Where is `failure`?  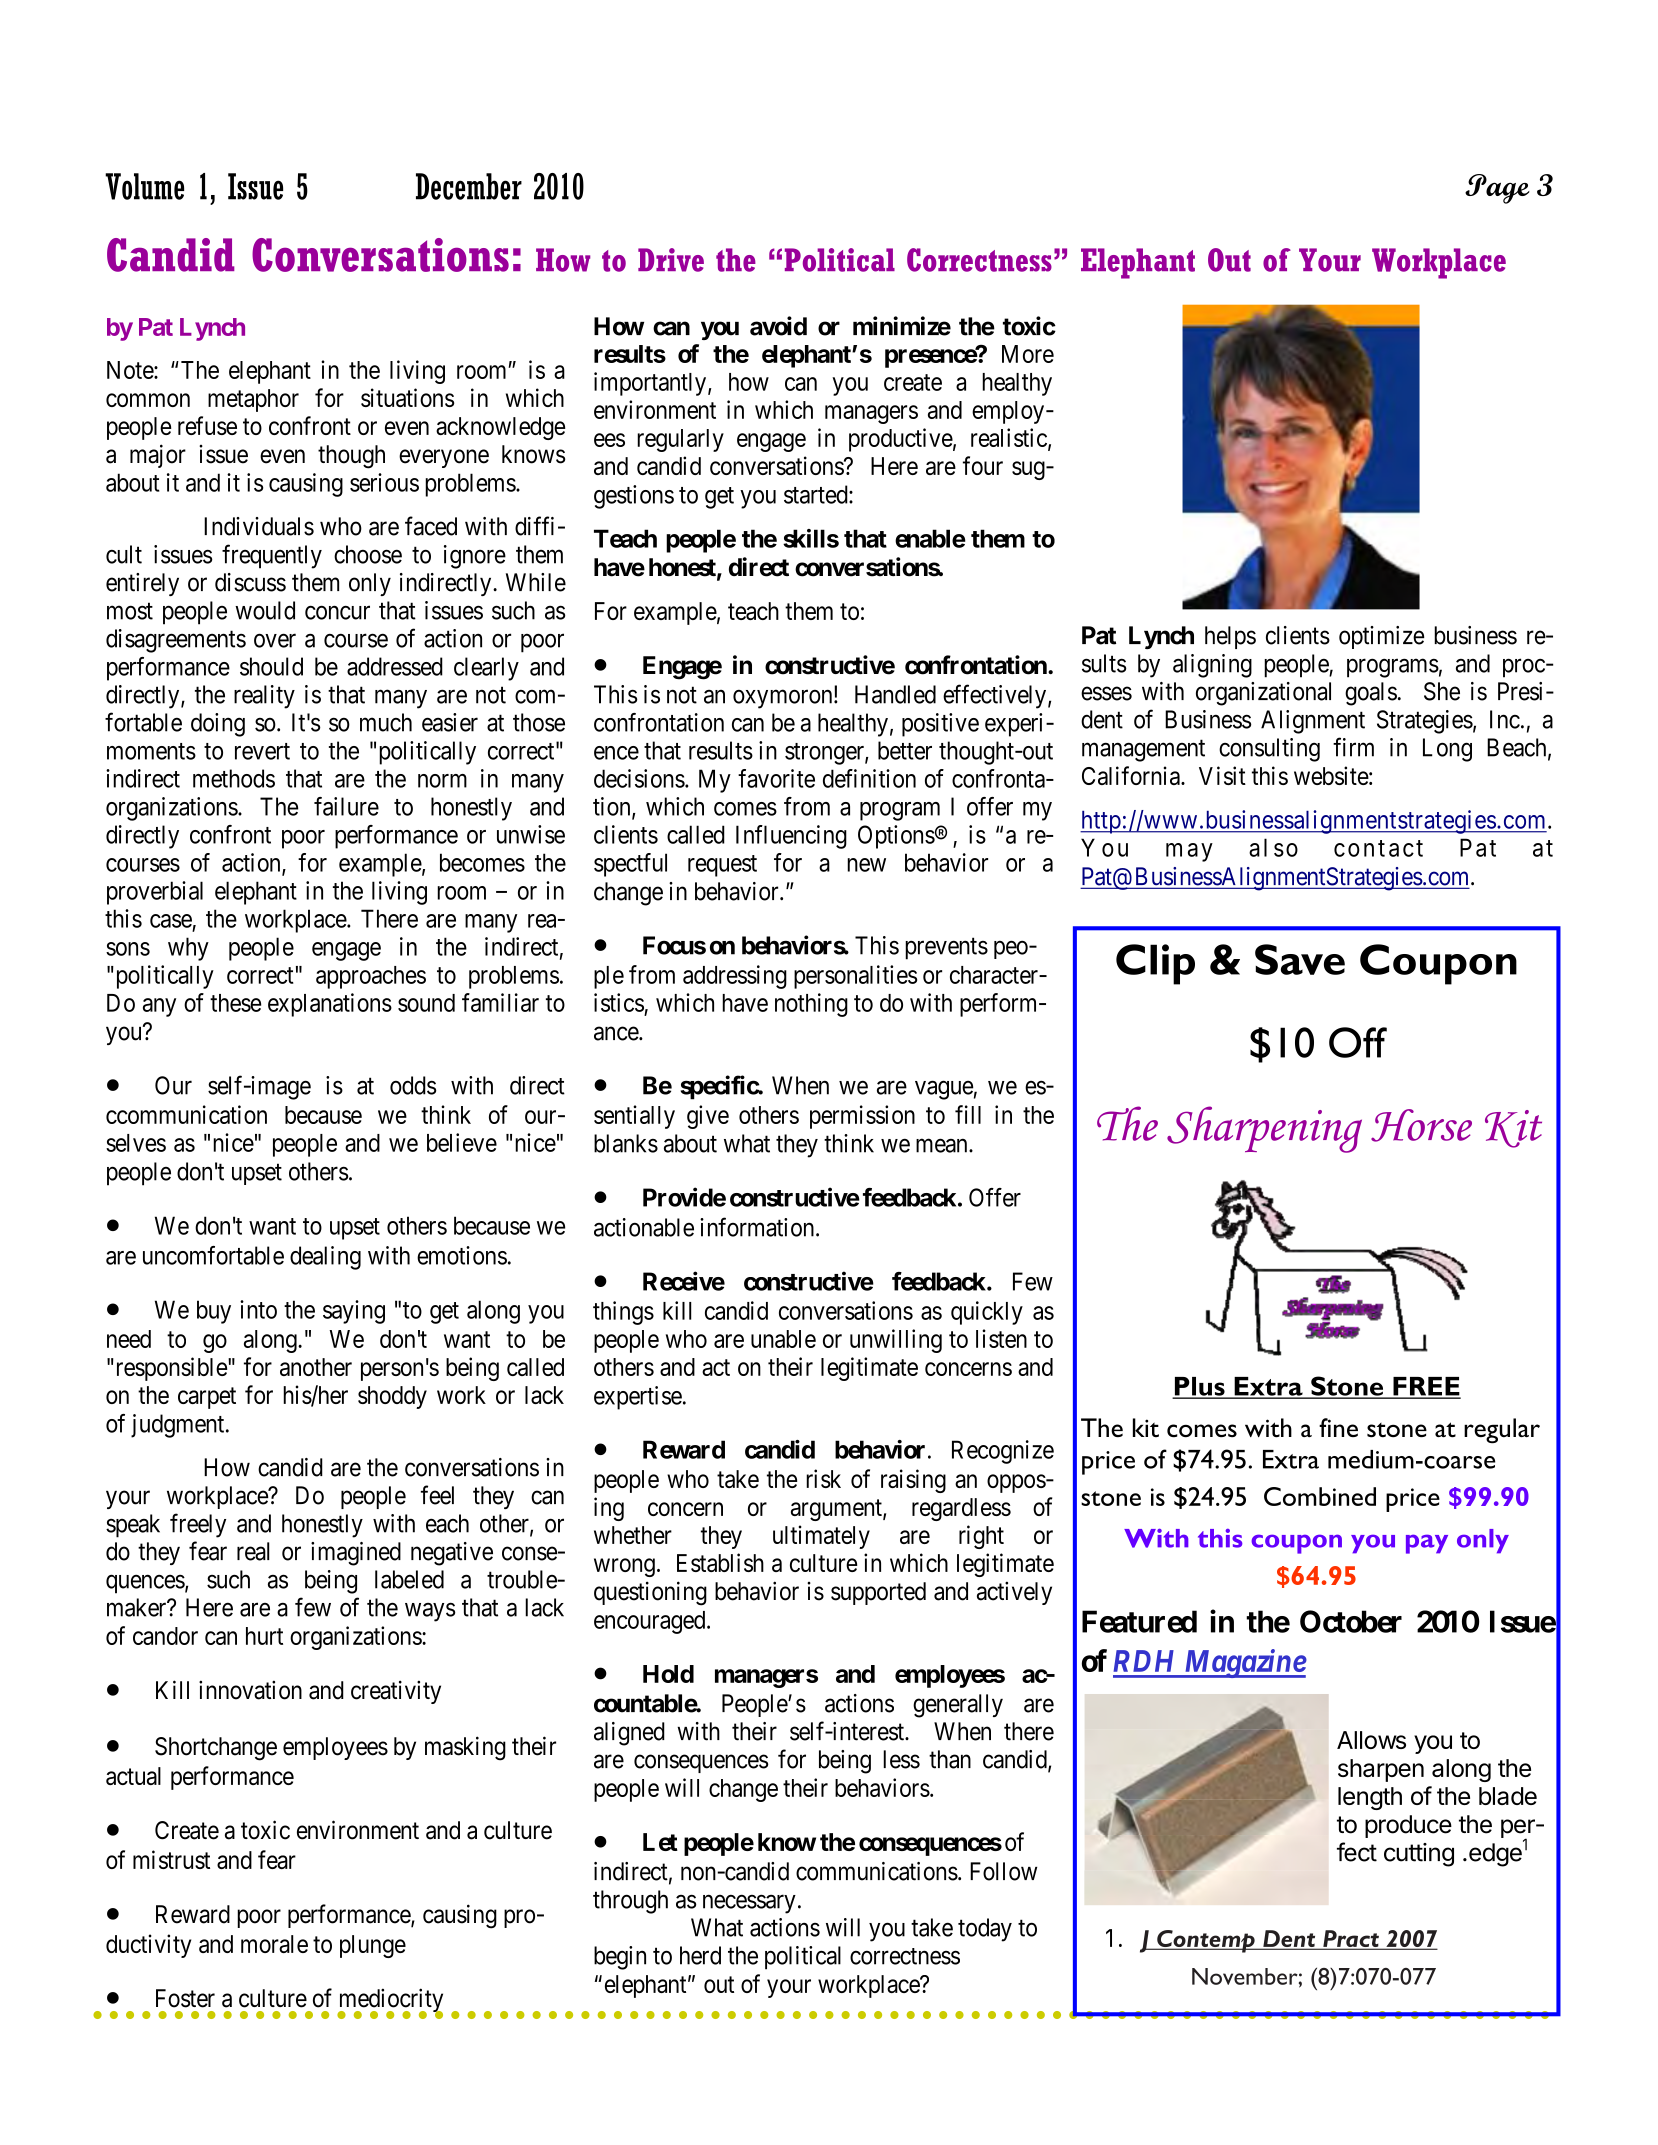 failure is located at coordinates (346, 806).
